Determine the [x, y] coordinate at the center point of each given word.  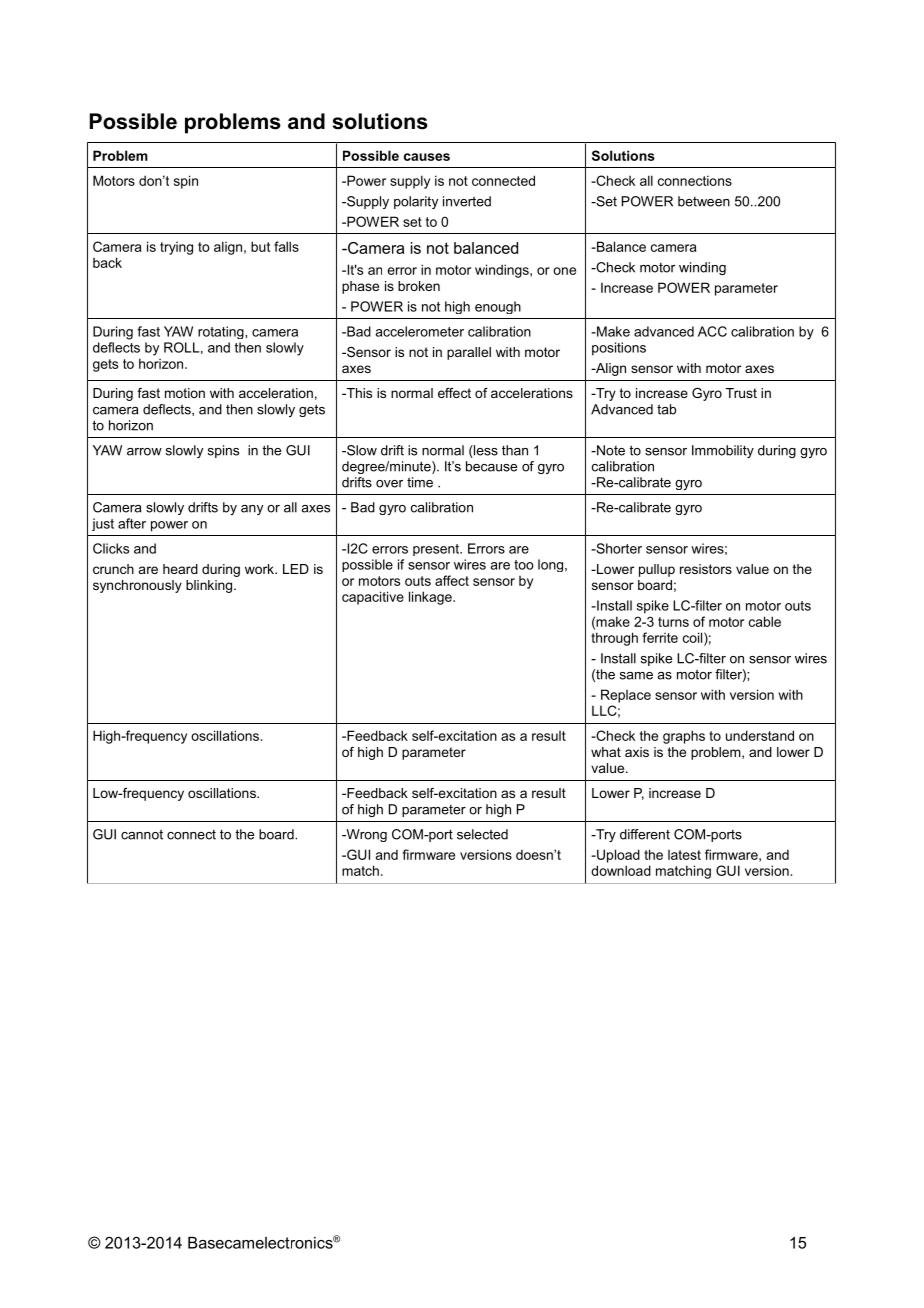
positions [619, 349]
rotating [222, 332]
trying [176, 248]
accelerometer [419, 331]
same [636, 676]
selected [482, 834]
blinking [210, 586]
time [420, 482]
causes [427, 157]
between [704, 201]
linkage [431, 598]
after [132, 523]
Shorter [618, 548]
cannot [142, 834]
